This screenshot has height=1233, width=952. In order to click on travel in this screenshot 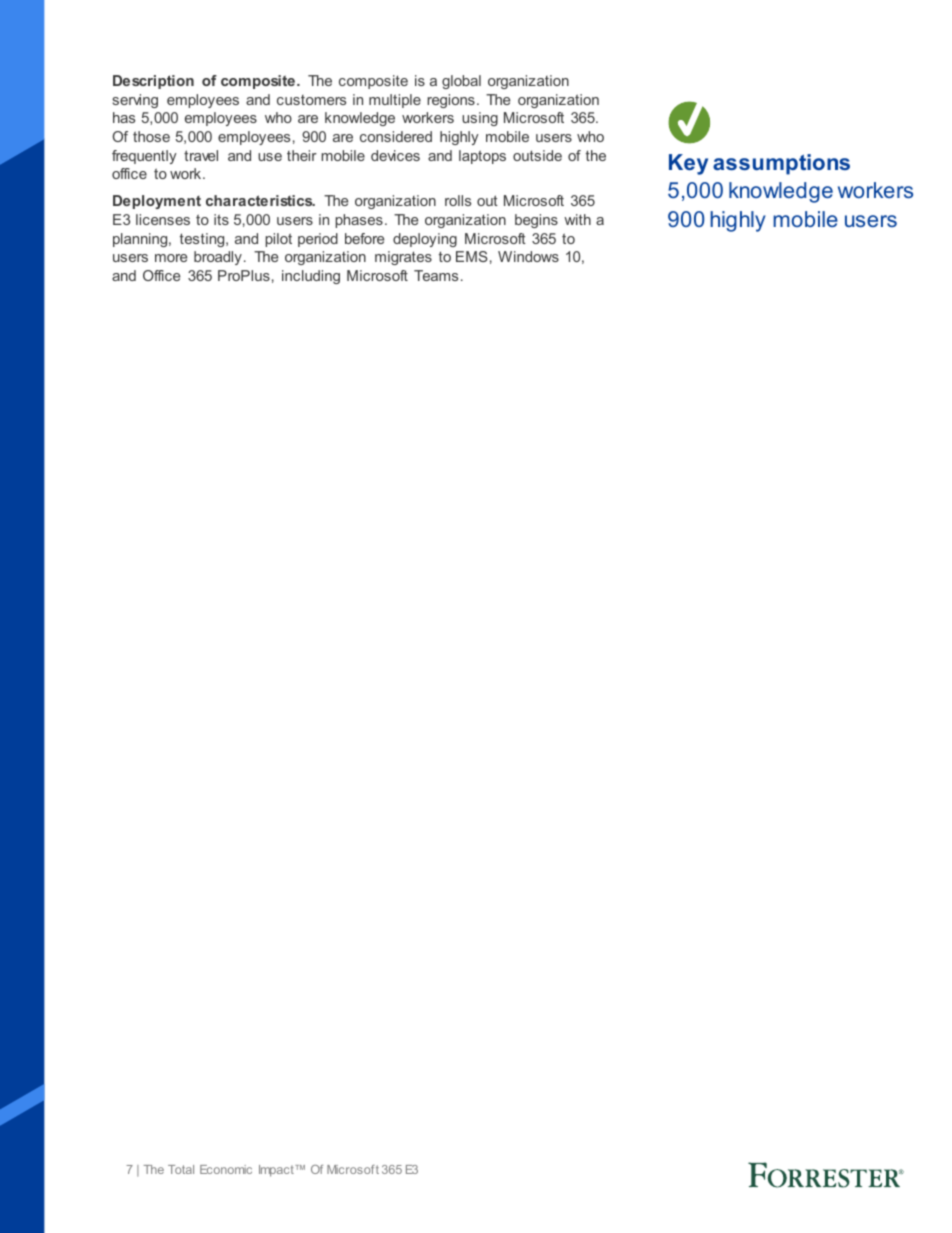, I will do `click(201, 155)`.
